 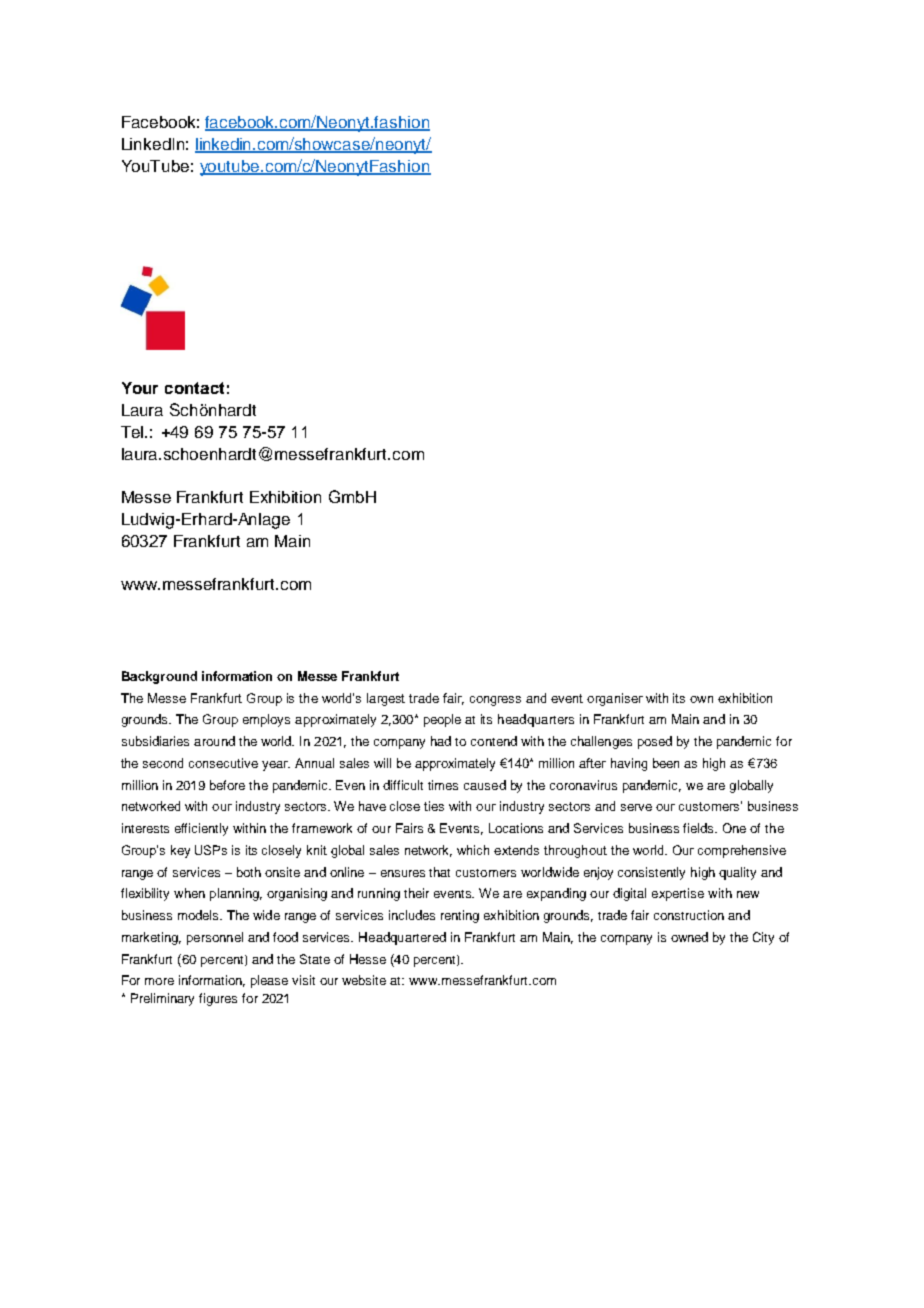 What do you see at coordinates (615, 699) in the document?
I see `organiser` at bounding box center [615, 699].
